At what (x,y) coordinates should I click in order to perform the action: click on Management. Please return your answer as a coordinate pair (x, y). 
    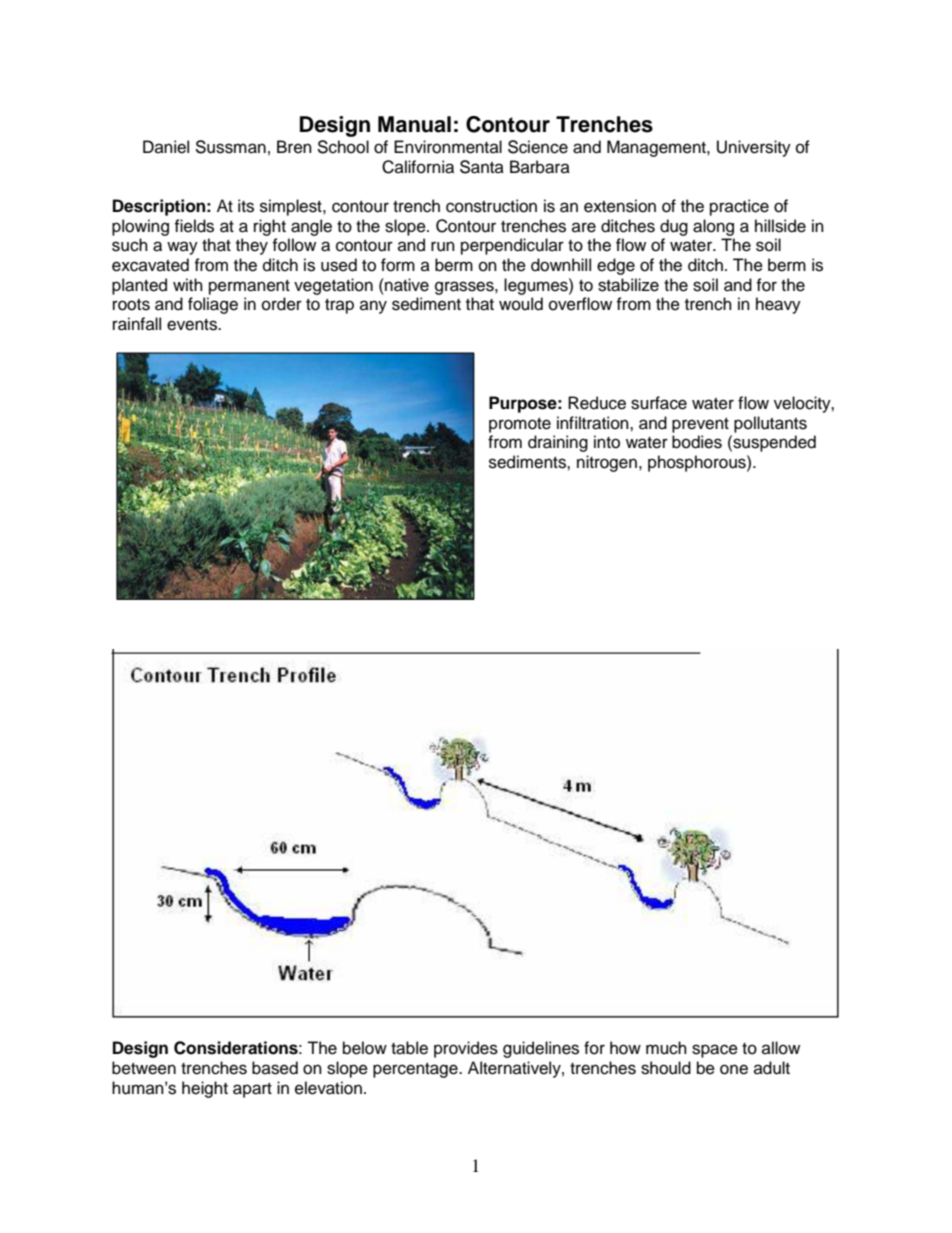
    Looking at the image, I should click on (657, 148).
